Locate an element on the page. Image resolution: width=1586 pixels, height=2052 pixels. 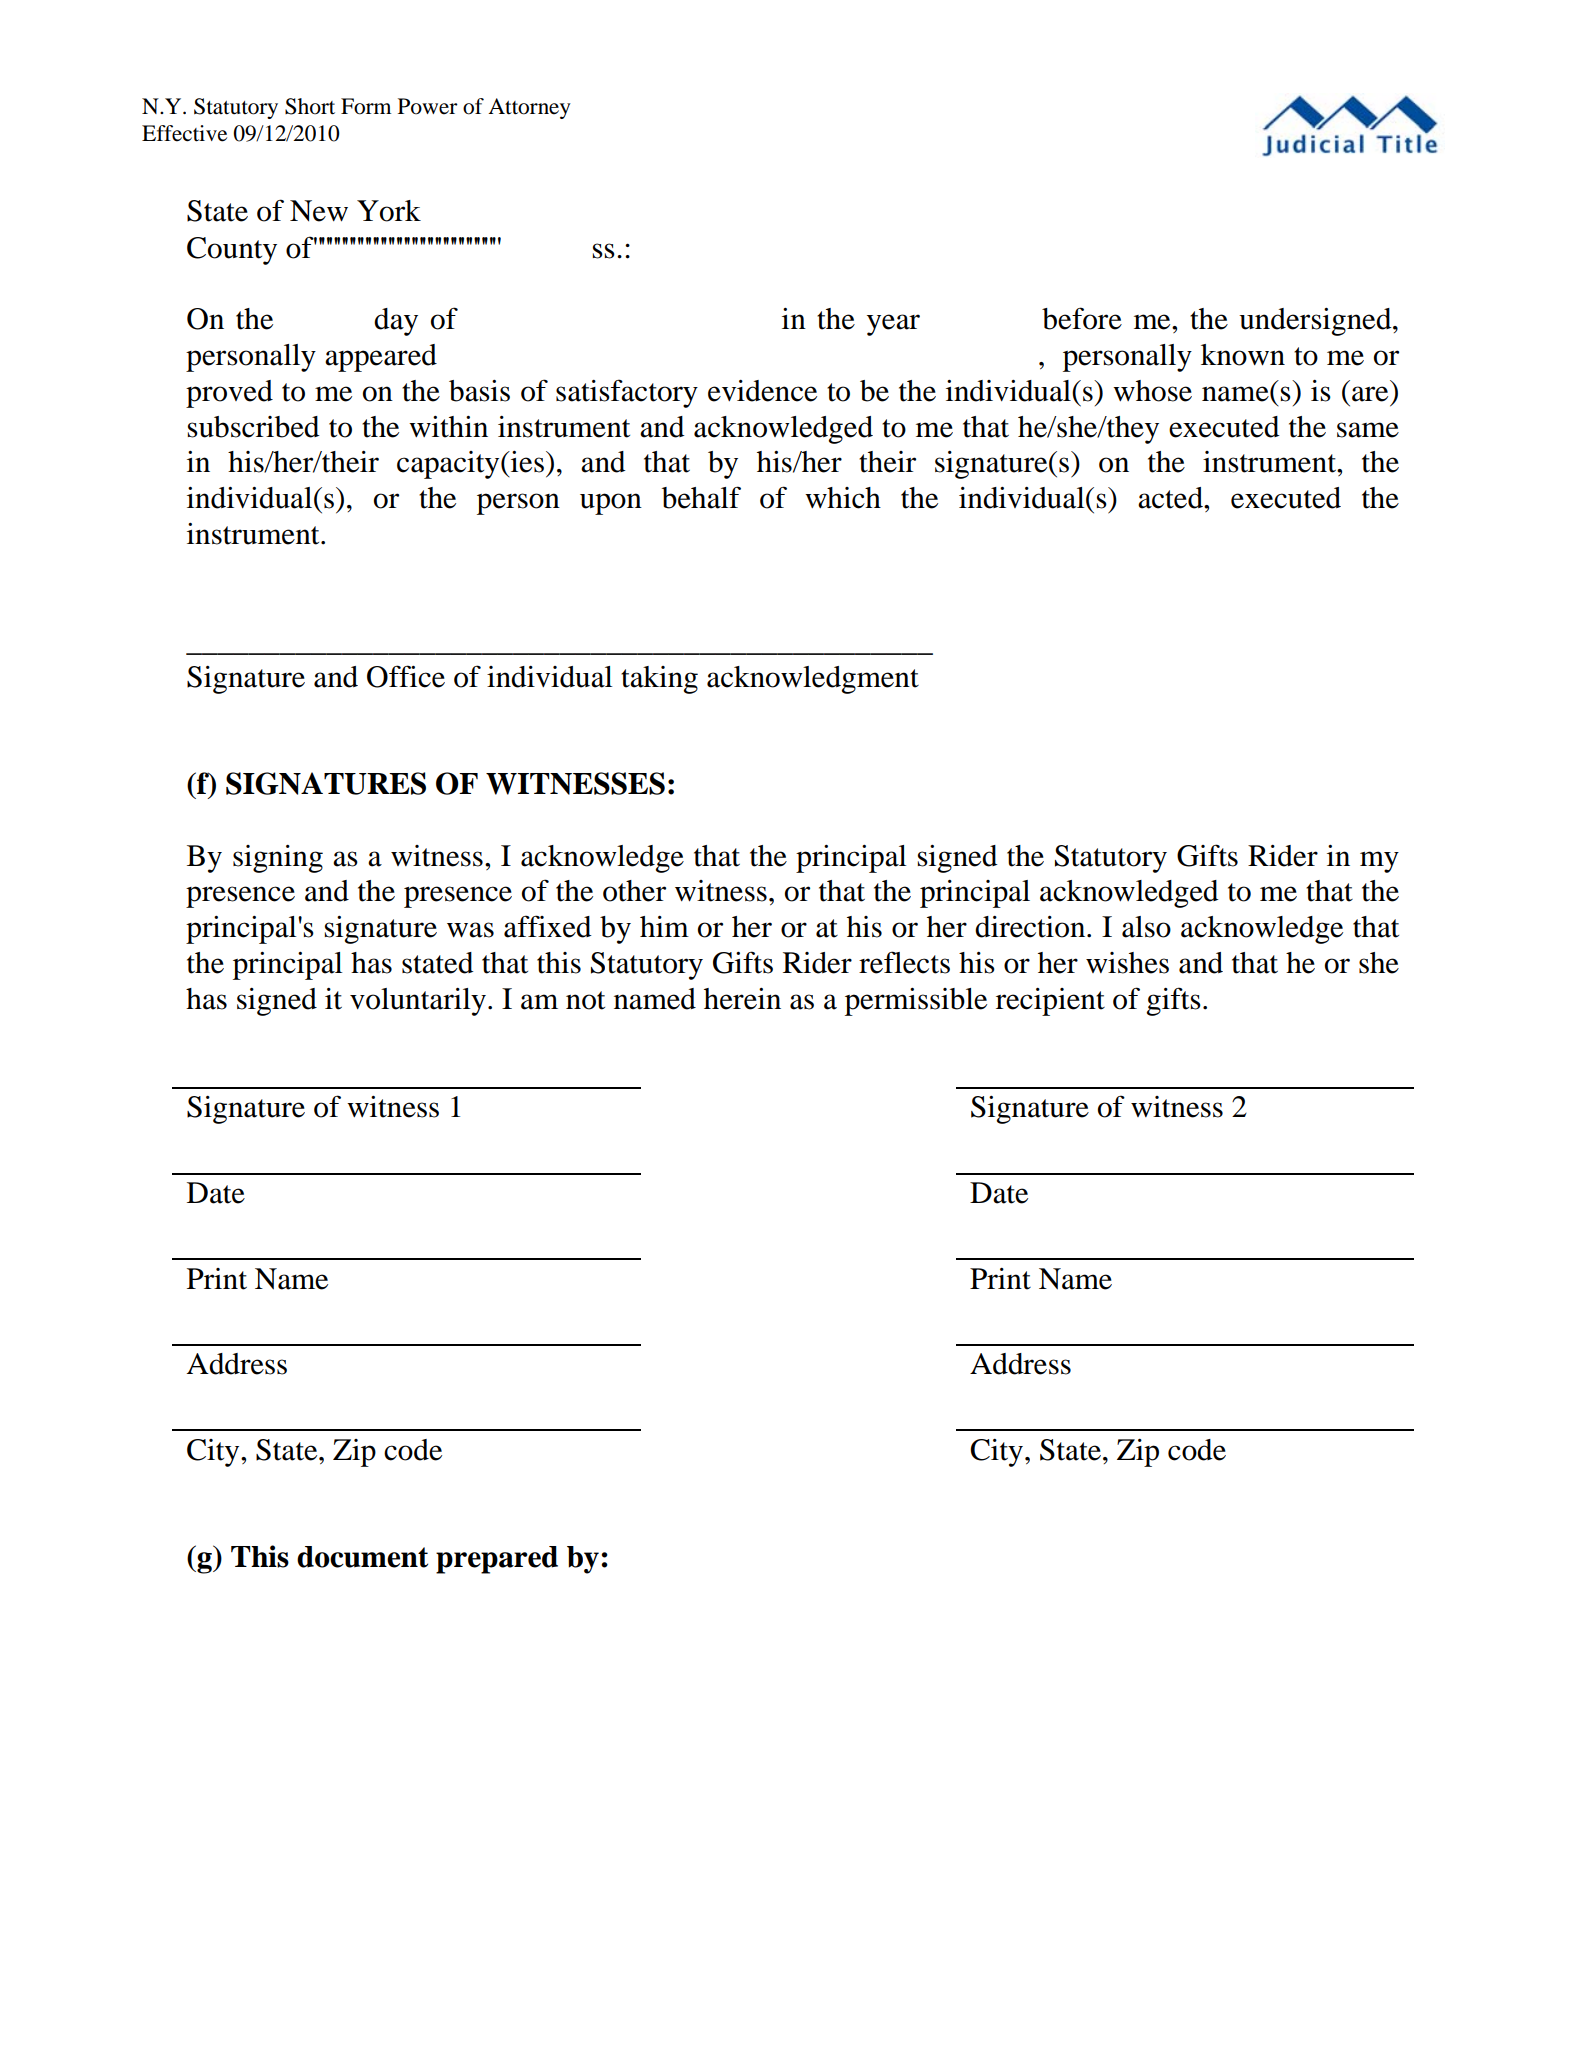
before is located at coordinates (1082, 318).
